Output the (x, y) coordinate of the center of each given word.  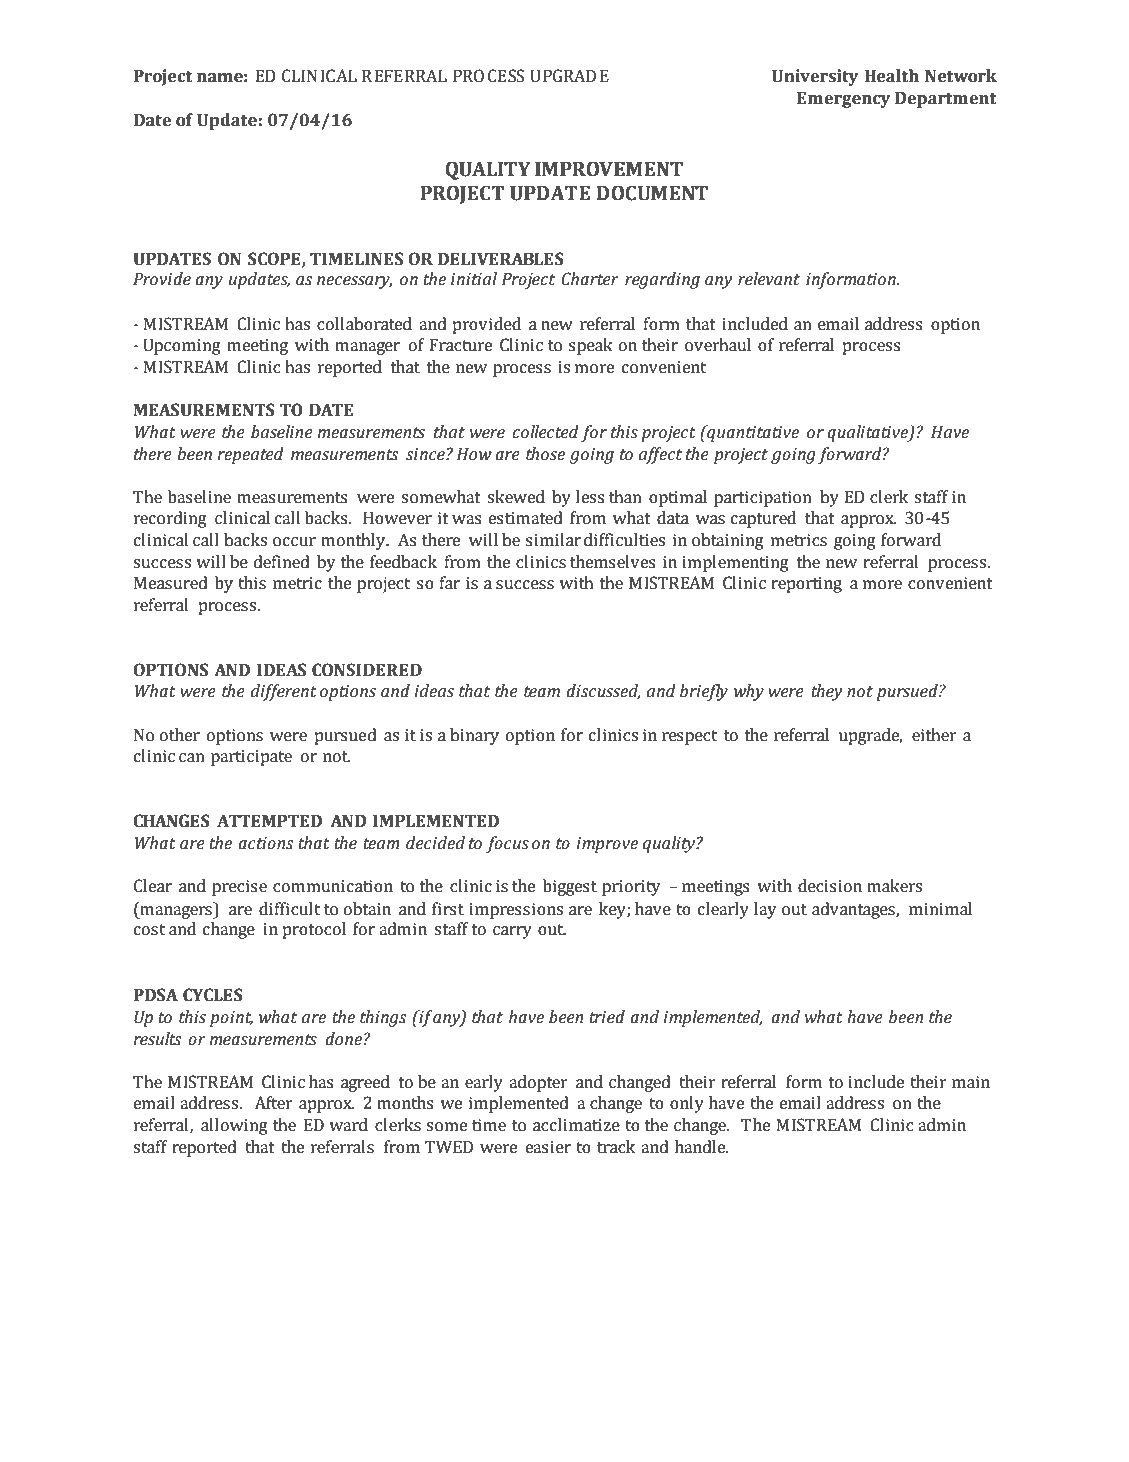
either (934, 735)
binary (474, 736)
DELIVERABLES (501, 259)
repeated (250, 455)
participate (251, 758)
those (545, 454)
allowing (234, 1126)
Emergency (844, 100)
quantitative (752, 433)
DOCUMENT (652, 193)
